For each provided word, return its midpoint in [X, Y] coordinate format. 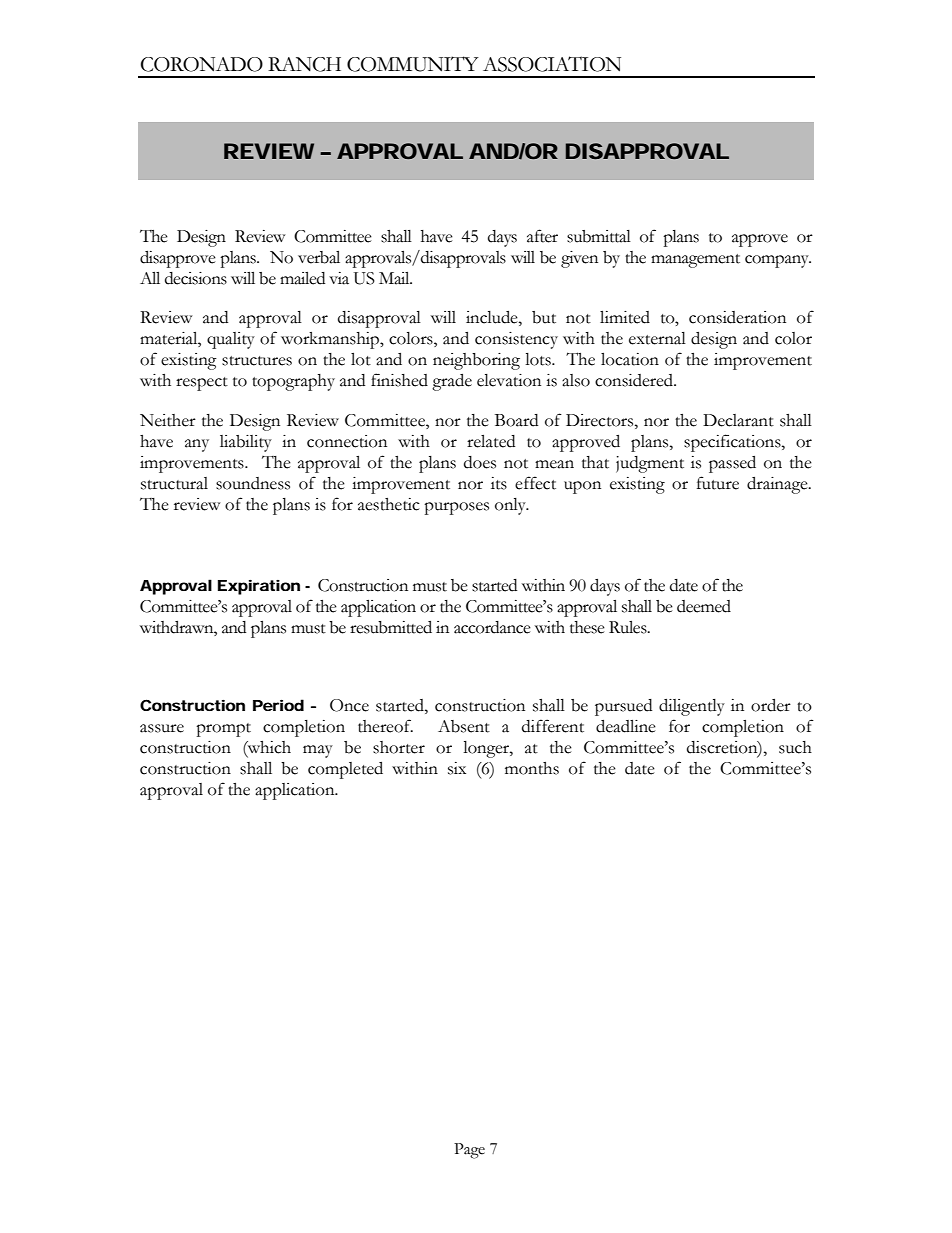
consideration [737, 317]
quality [231, 340]
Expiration [259, 587]
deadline [626, 726]
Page [469, 1151]
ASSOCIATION [552, 64]
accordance [492, 627]
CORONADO [202, 64]
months [532, 768]
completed [345, 770]
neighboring [476, 361]
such [795, 747]
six [457, 768]
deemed [704, 606]
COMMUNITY [413, 64]
